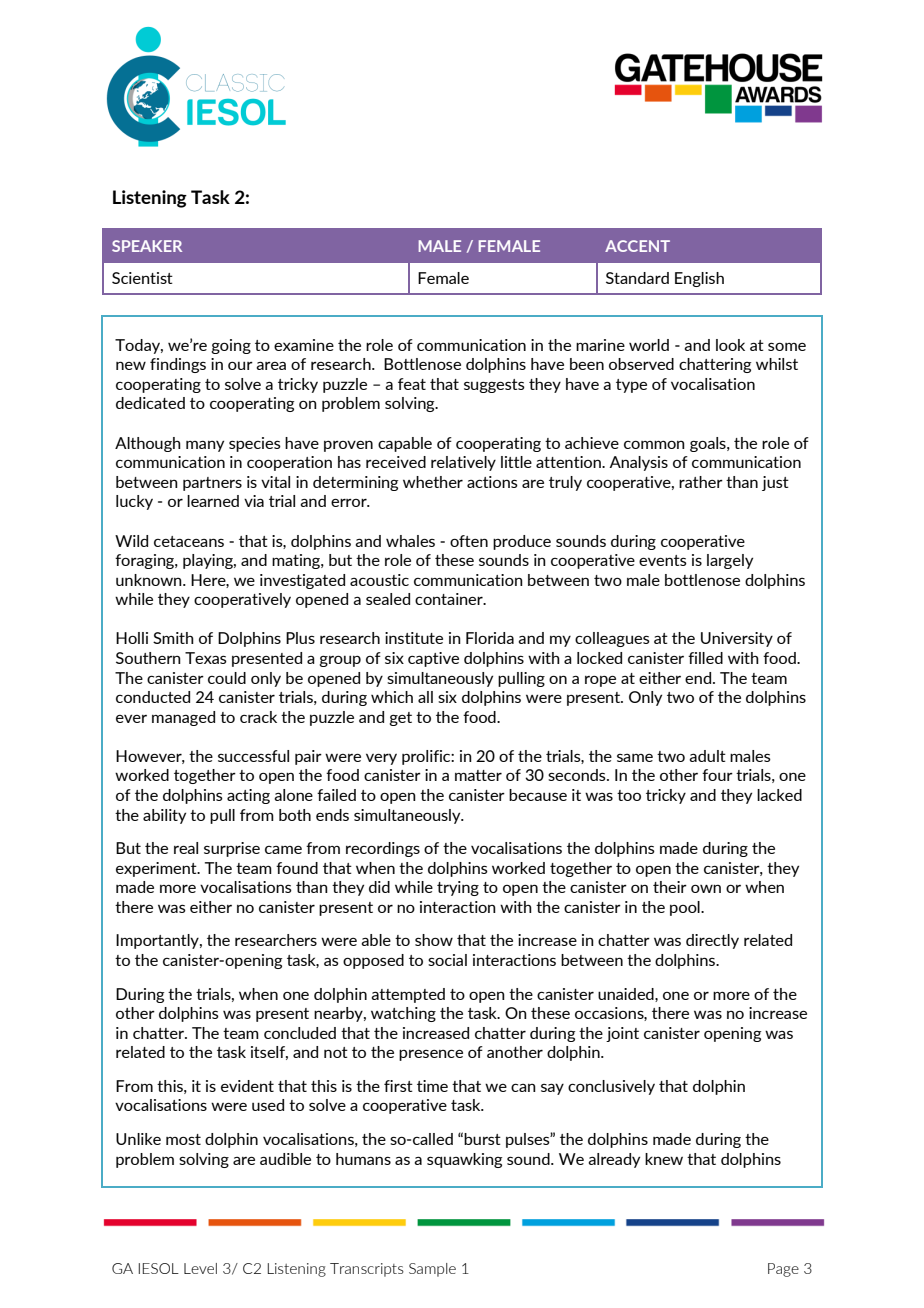 This screenshot has height=1308, width=924. I want to click on learned, so click(213, 501).
